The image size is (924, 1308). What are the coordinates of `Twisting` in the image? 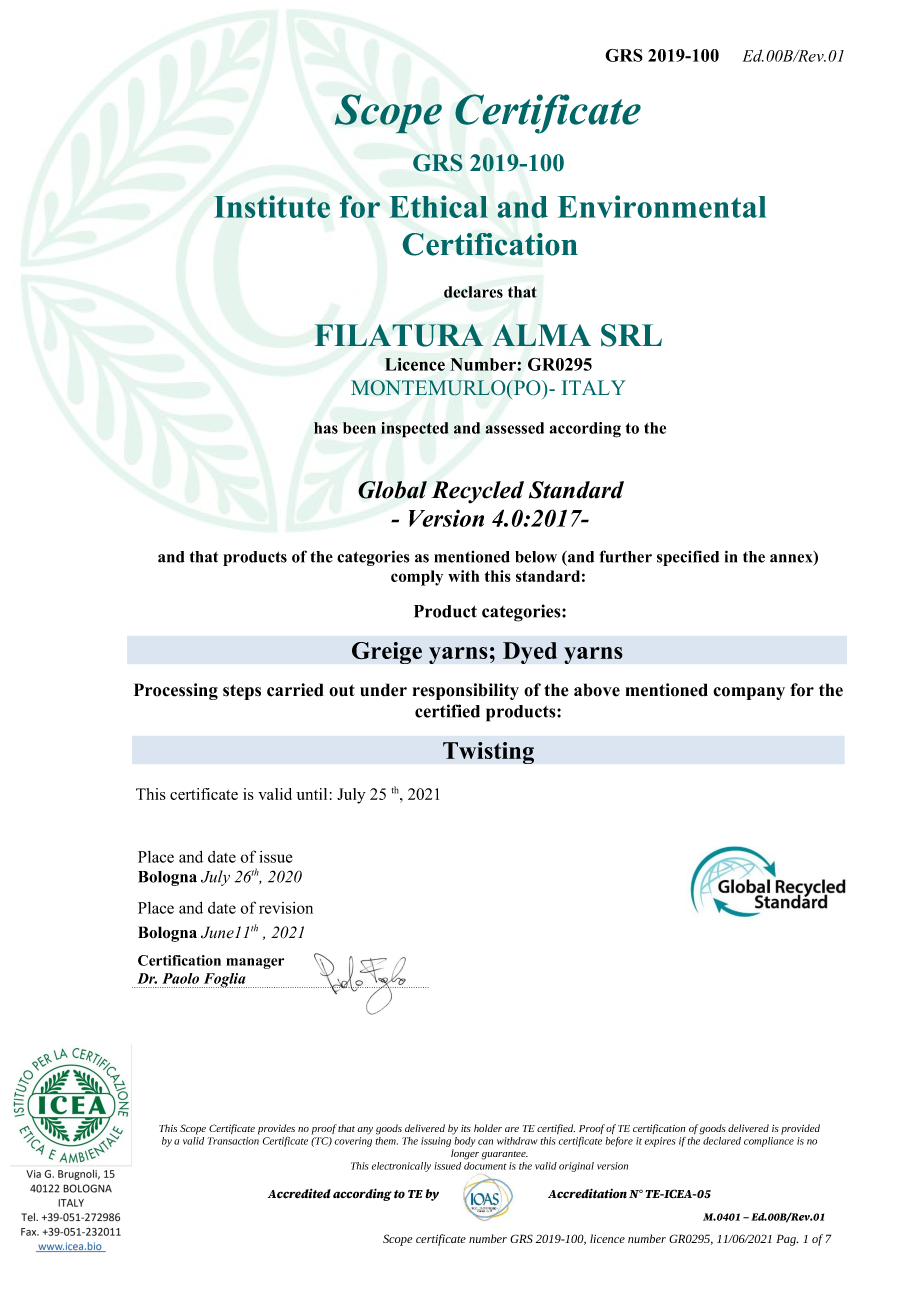 It's located at (488, 753).
